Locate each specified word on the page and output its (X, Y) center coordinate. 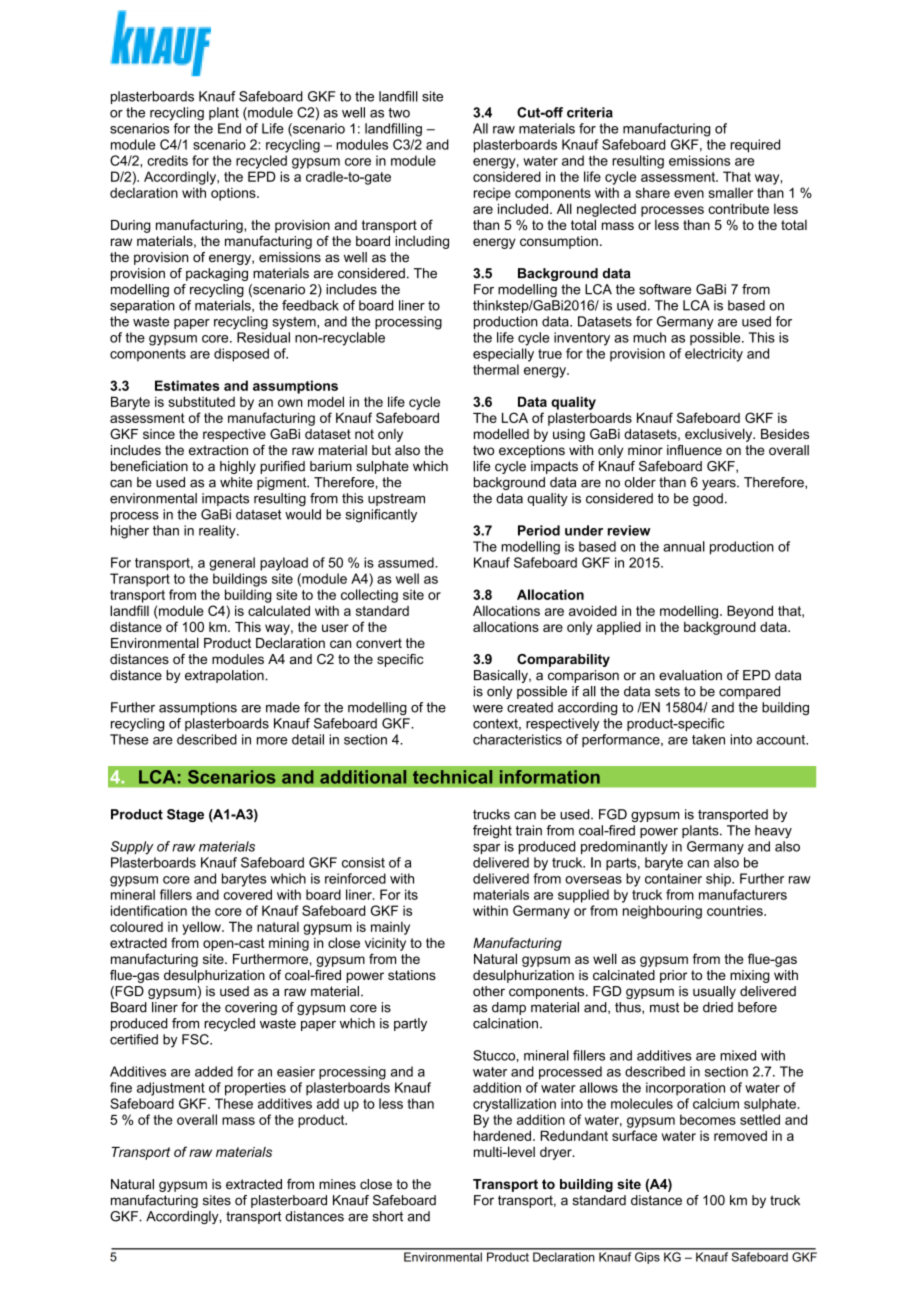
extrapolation (225, 676)
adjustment (171, 1089)
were (488, 709)
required (755, 146)
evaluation (690, 675)
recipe (492, 194)
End (229, 128)
